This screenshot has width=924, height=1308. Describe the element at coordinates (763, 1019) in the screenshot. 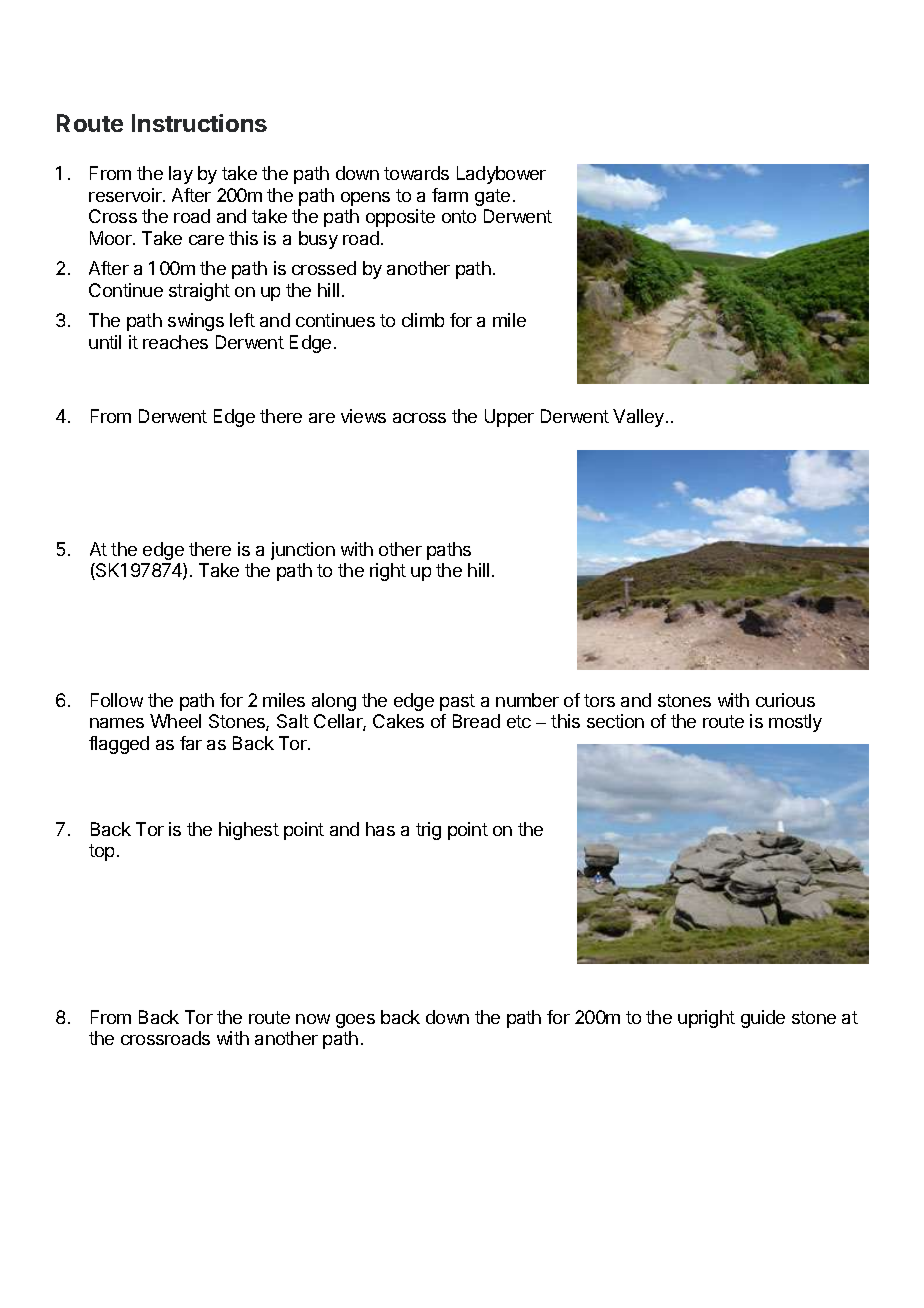

I see `guide` at that location.
